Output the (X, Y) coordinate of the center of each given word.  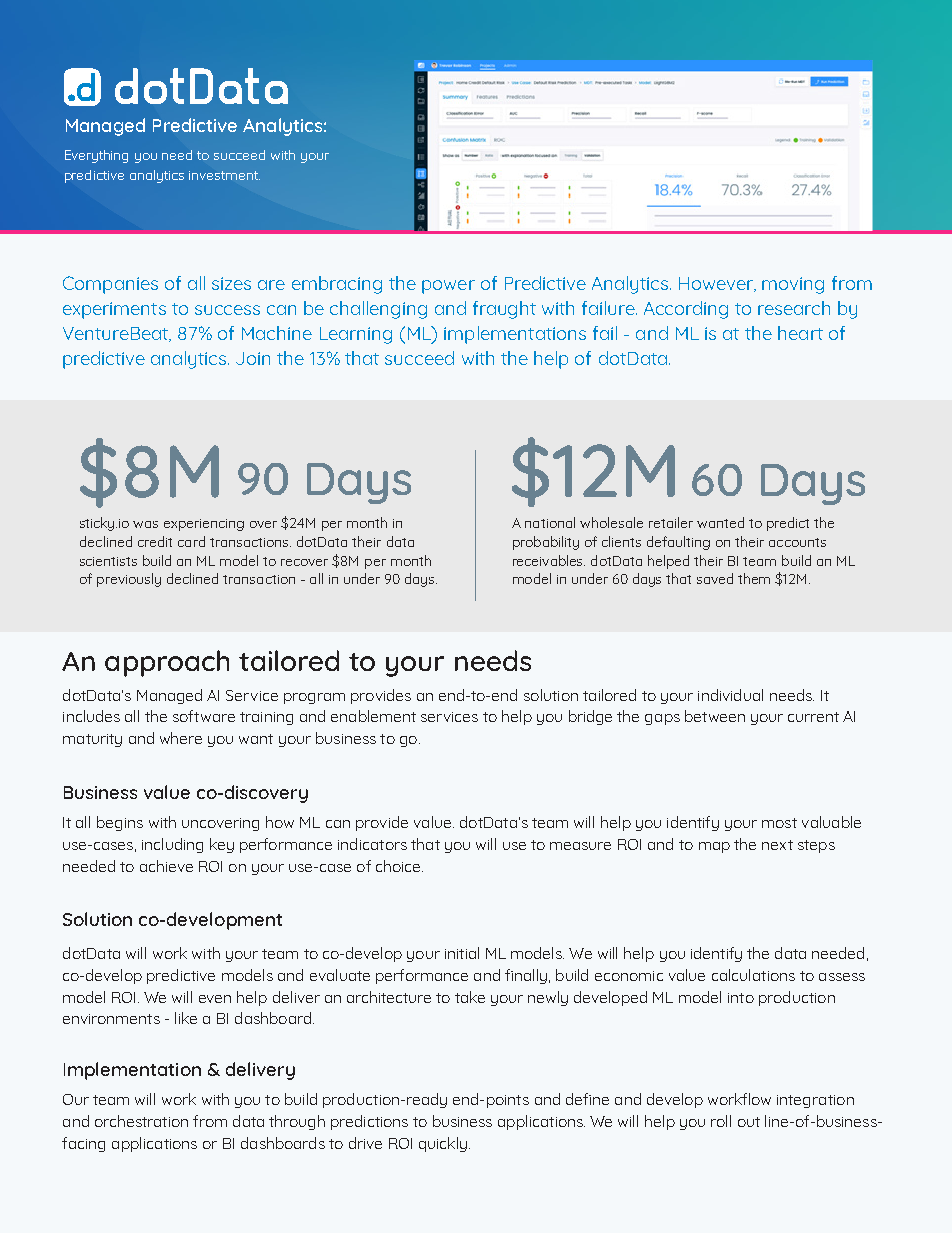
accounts (797, 542)
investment (224, 175)
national (550, 522)
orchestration (141, 1121)
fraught (504, 310)
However (717, 284)
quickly (443, 1144)
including (172, 845)
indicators (372, 844)
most (779, 823)
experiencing (204, 525)
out (749, 1122)
